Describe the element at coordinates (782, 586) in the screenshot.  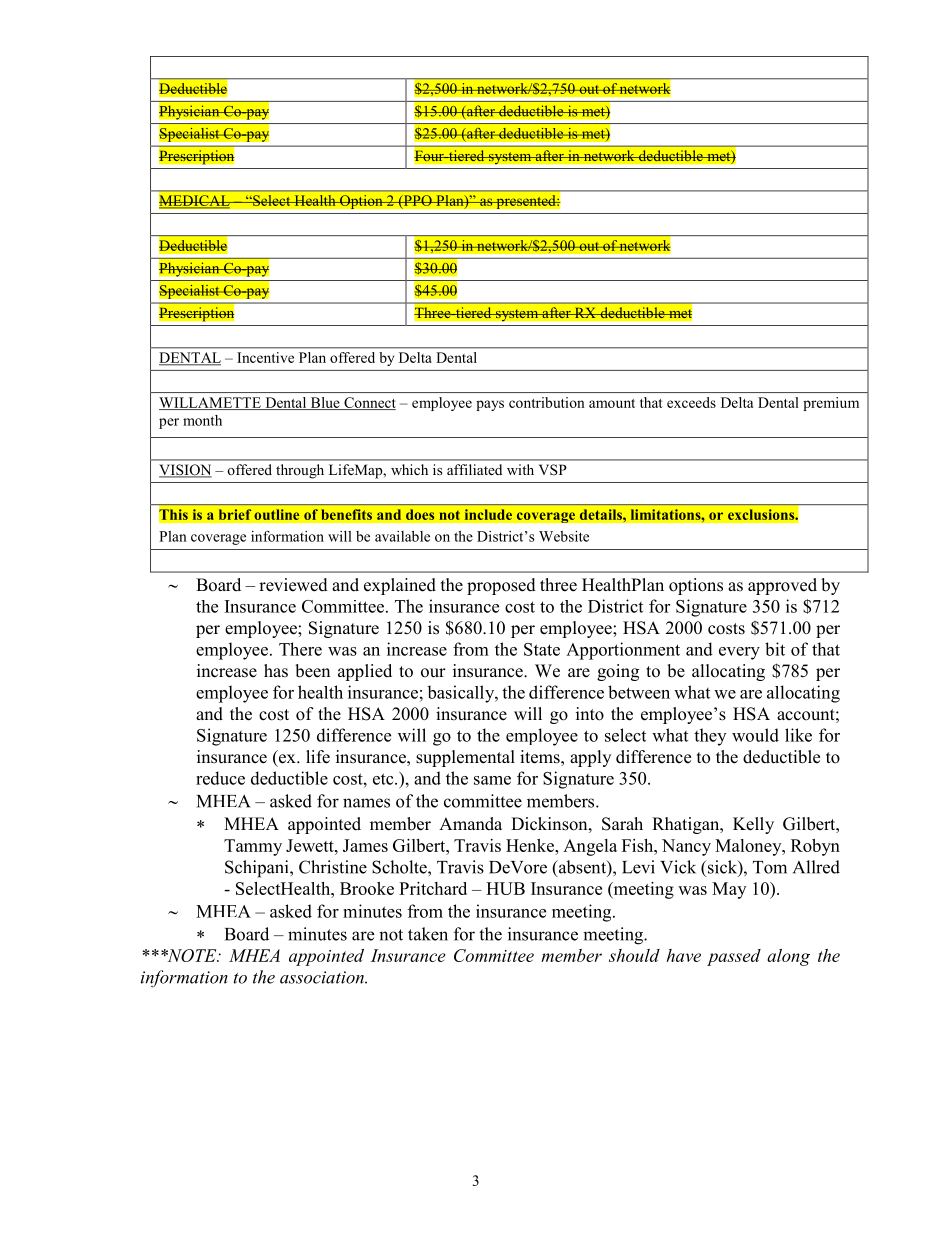
I see `approved` at that location.
